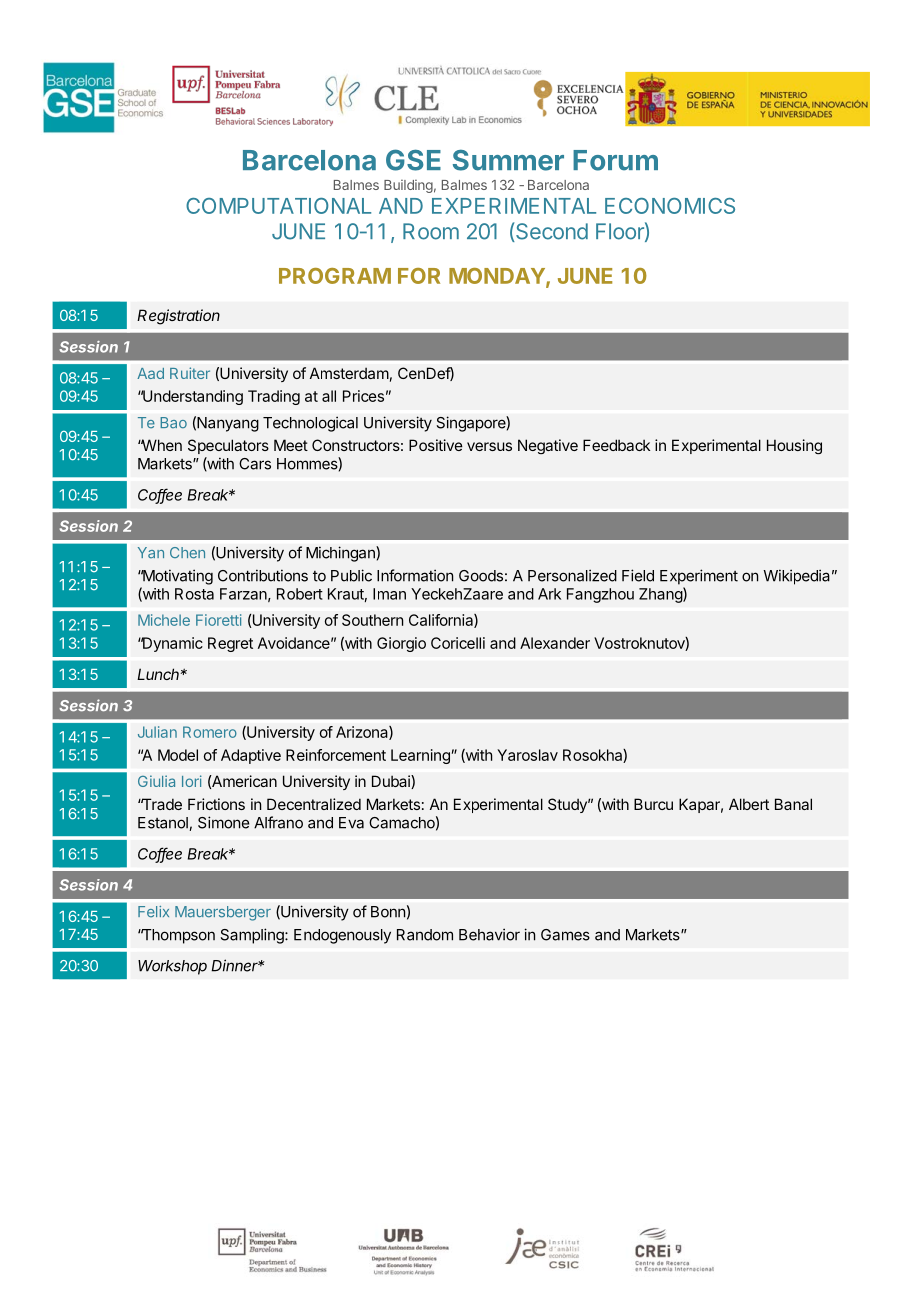 The height and width of the screenshot is (1309, 924). I want to click on Learning, so click(420, 756).
